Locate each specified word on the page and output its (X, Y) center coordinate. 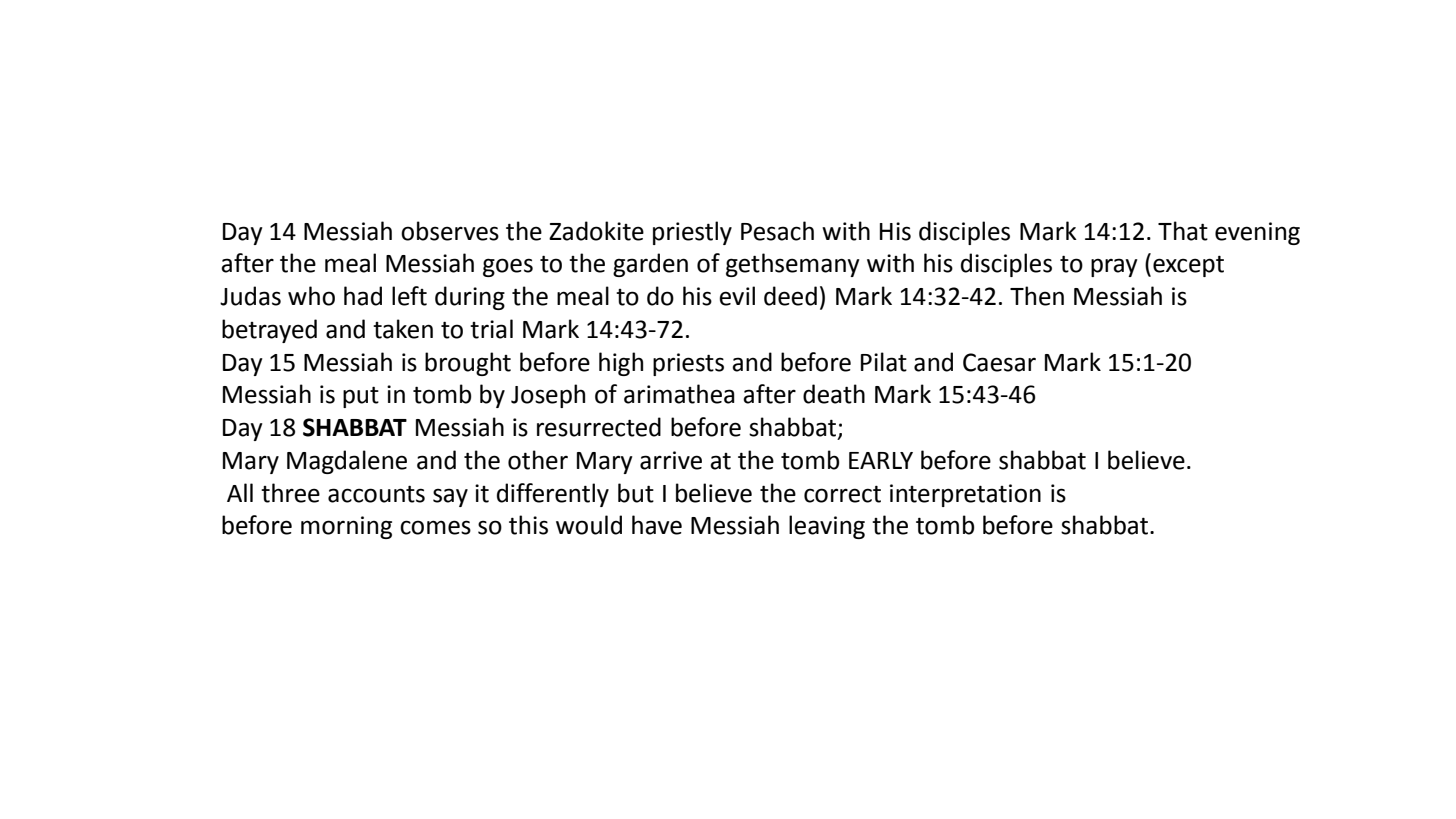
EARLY (881, 460)
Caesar (999, 362)
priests (688, 364)
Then (1037, 296)
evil (737, 296)
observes (450, 231)
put (361, 397)
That (1183, 231)
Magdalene (347, 462)
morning (346, 527)
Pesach (777, 231)
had (363, 296)
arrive (671, 460)
